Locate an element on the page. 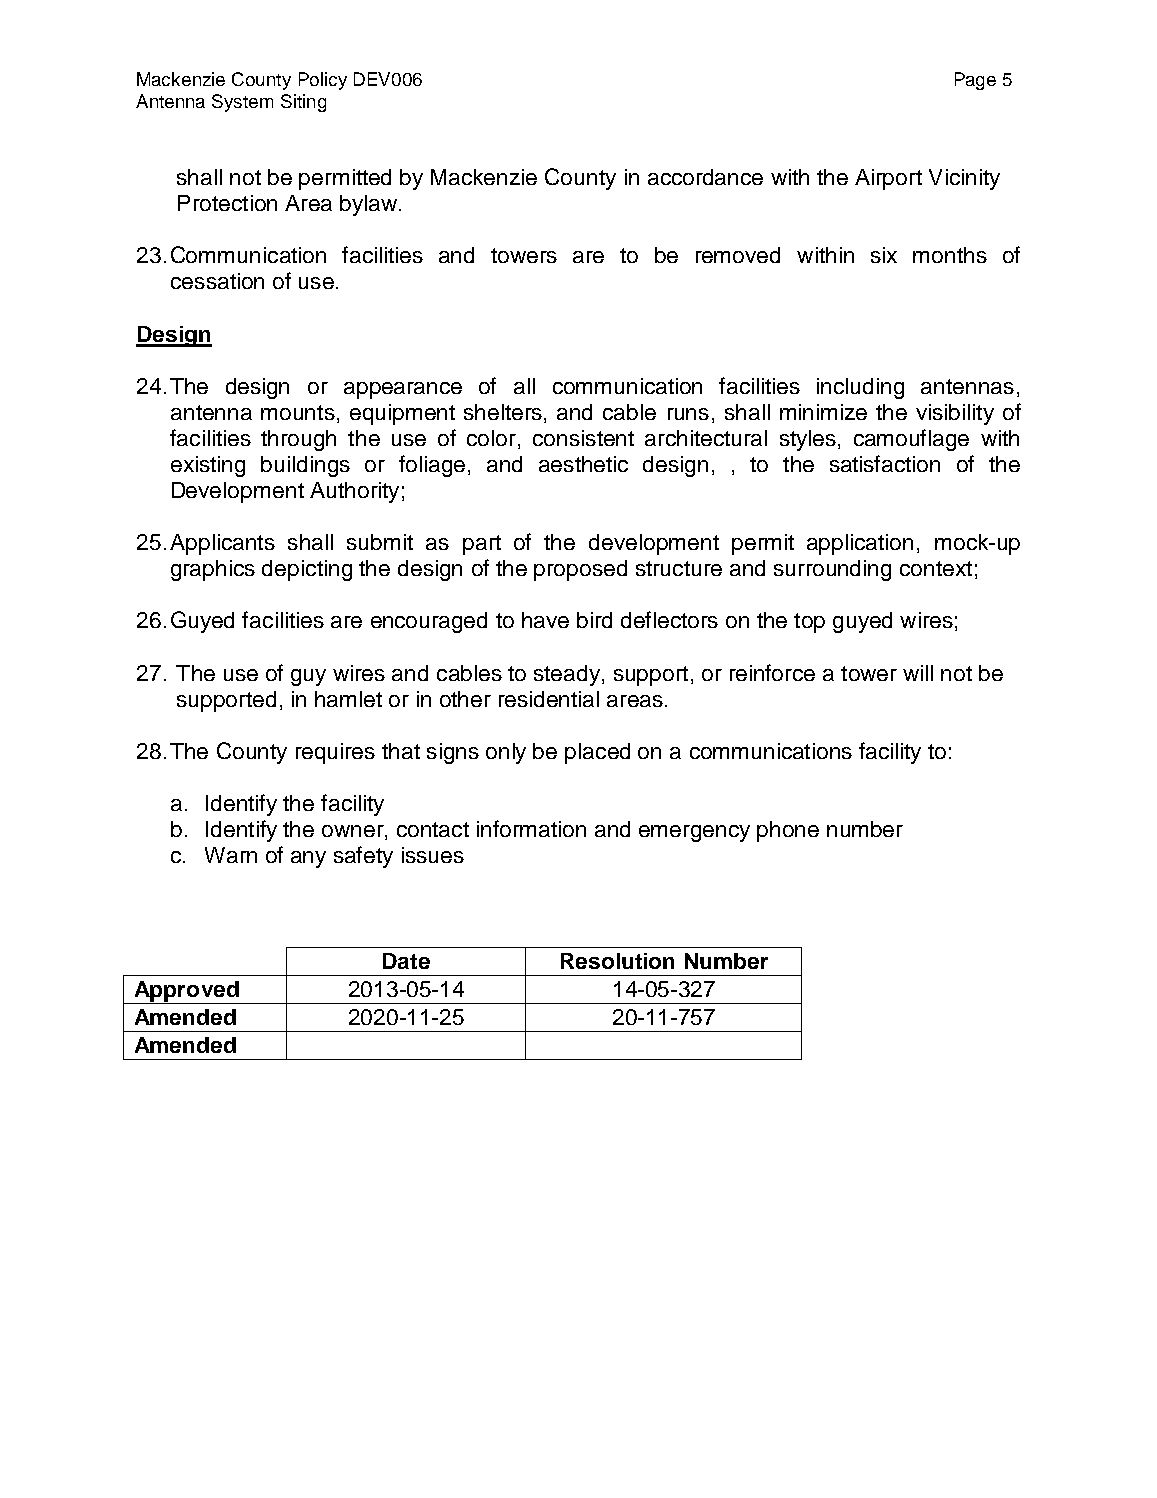  accordance is located at coordinates (705, 177).
